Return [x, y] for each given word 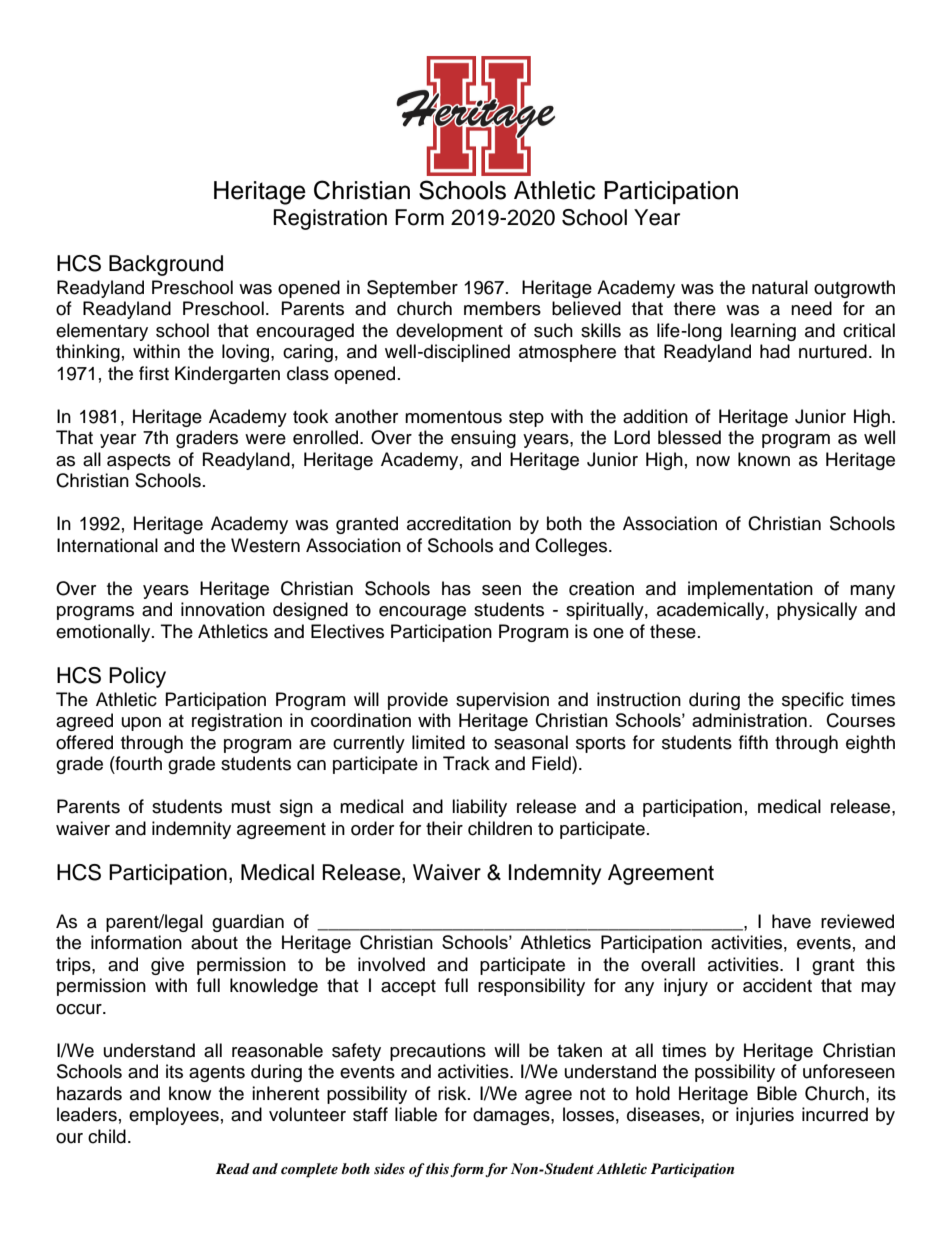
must [251, 807]
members [502, 308]
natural [780, 287]
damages [512, 1116]
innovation [223, 609]
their [444, 828]
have [791, 921]
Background [166, 265]
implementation [750, 590]
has [456, 588]
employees [174, 1116]
